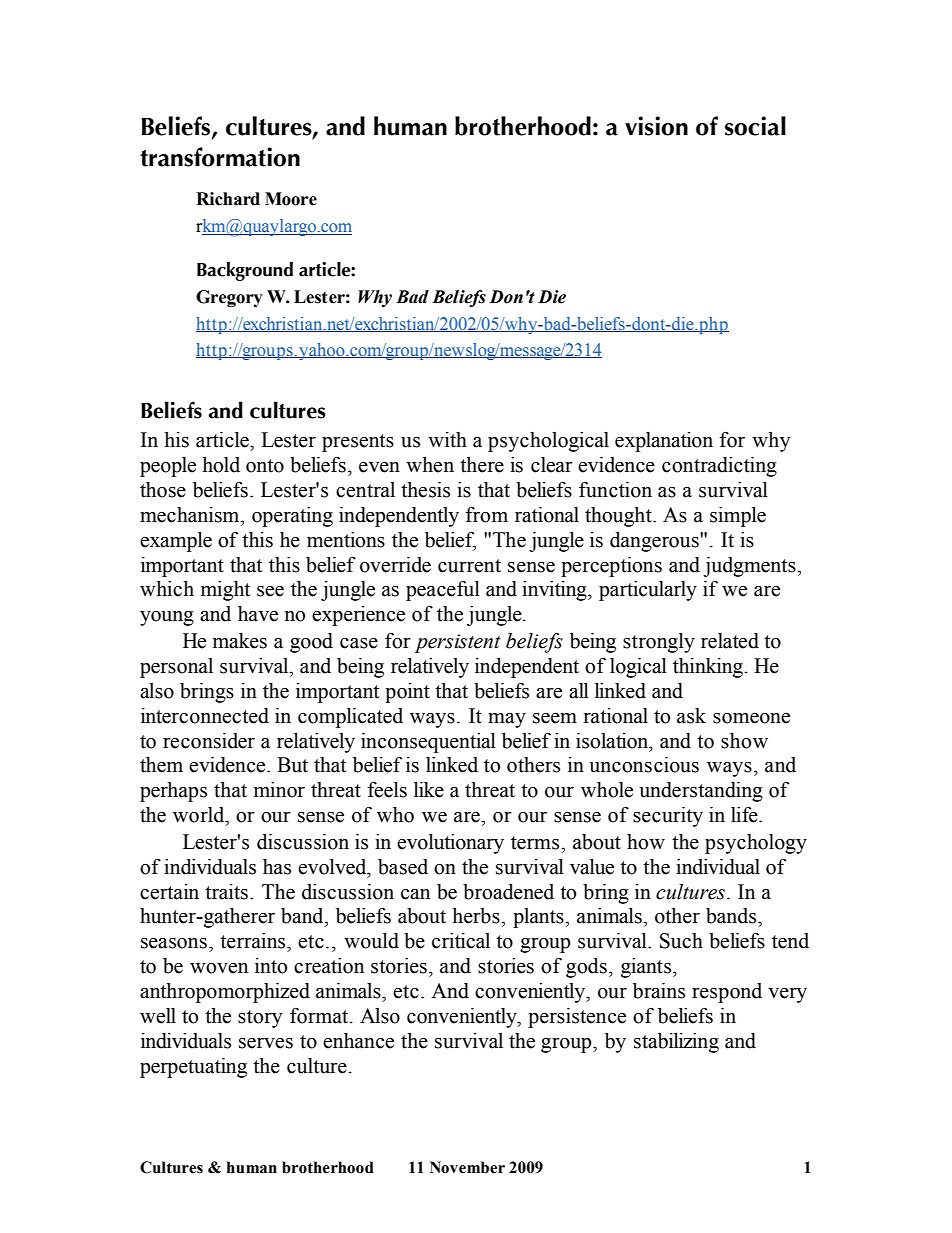 The width and height of the document is (952, 1233). Describe the element at coordinates (467, 1167) in the document. I see `November` at that location.
